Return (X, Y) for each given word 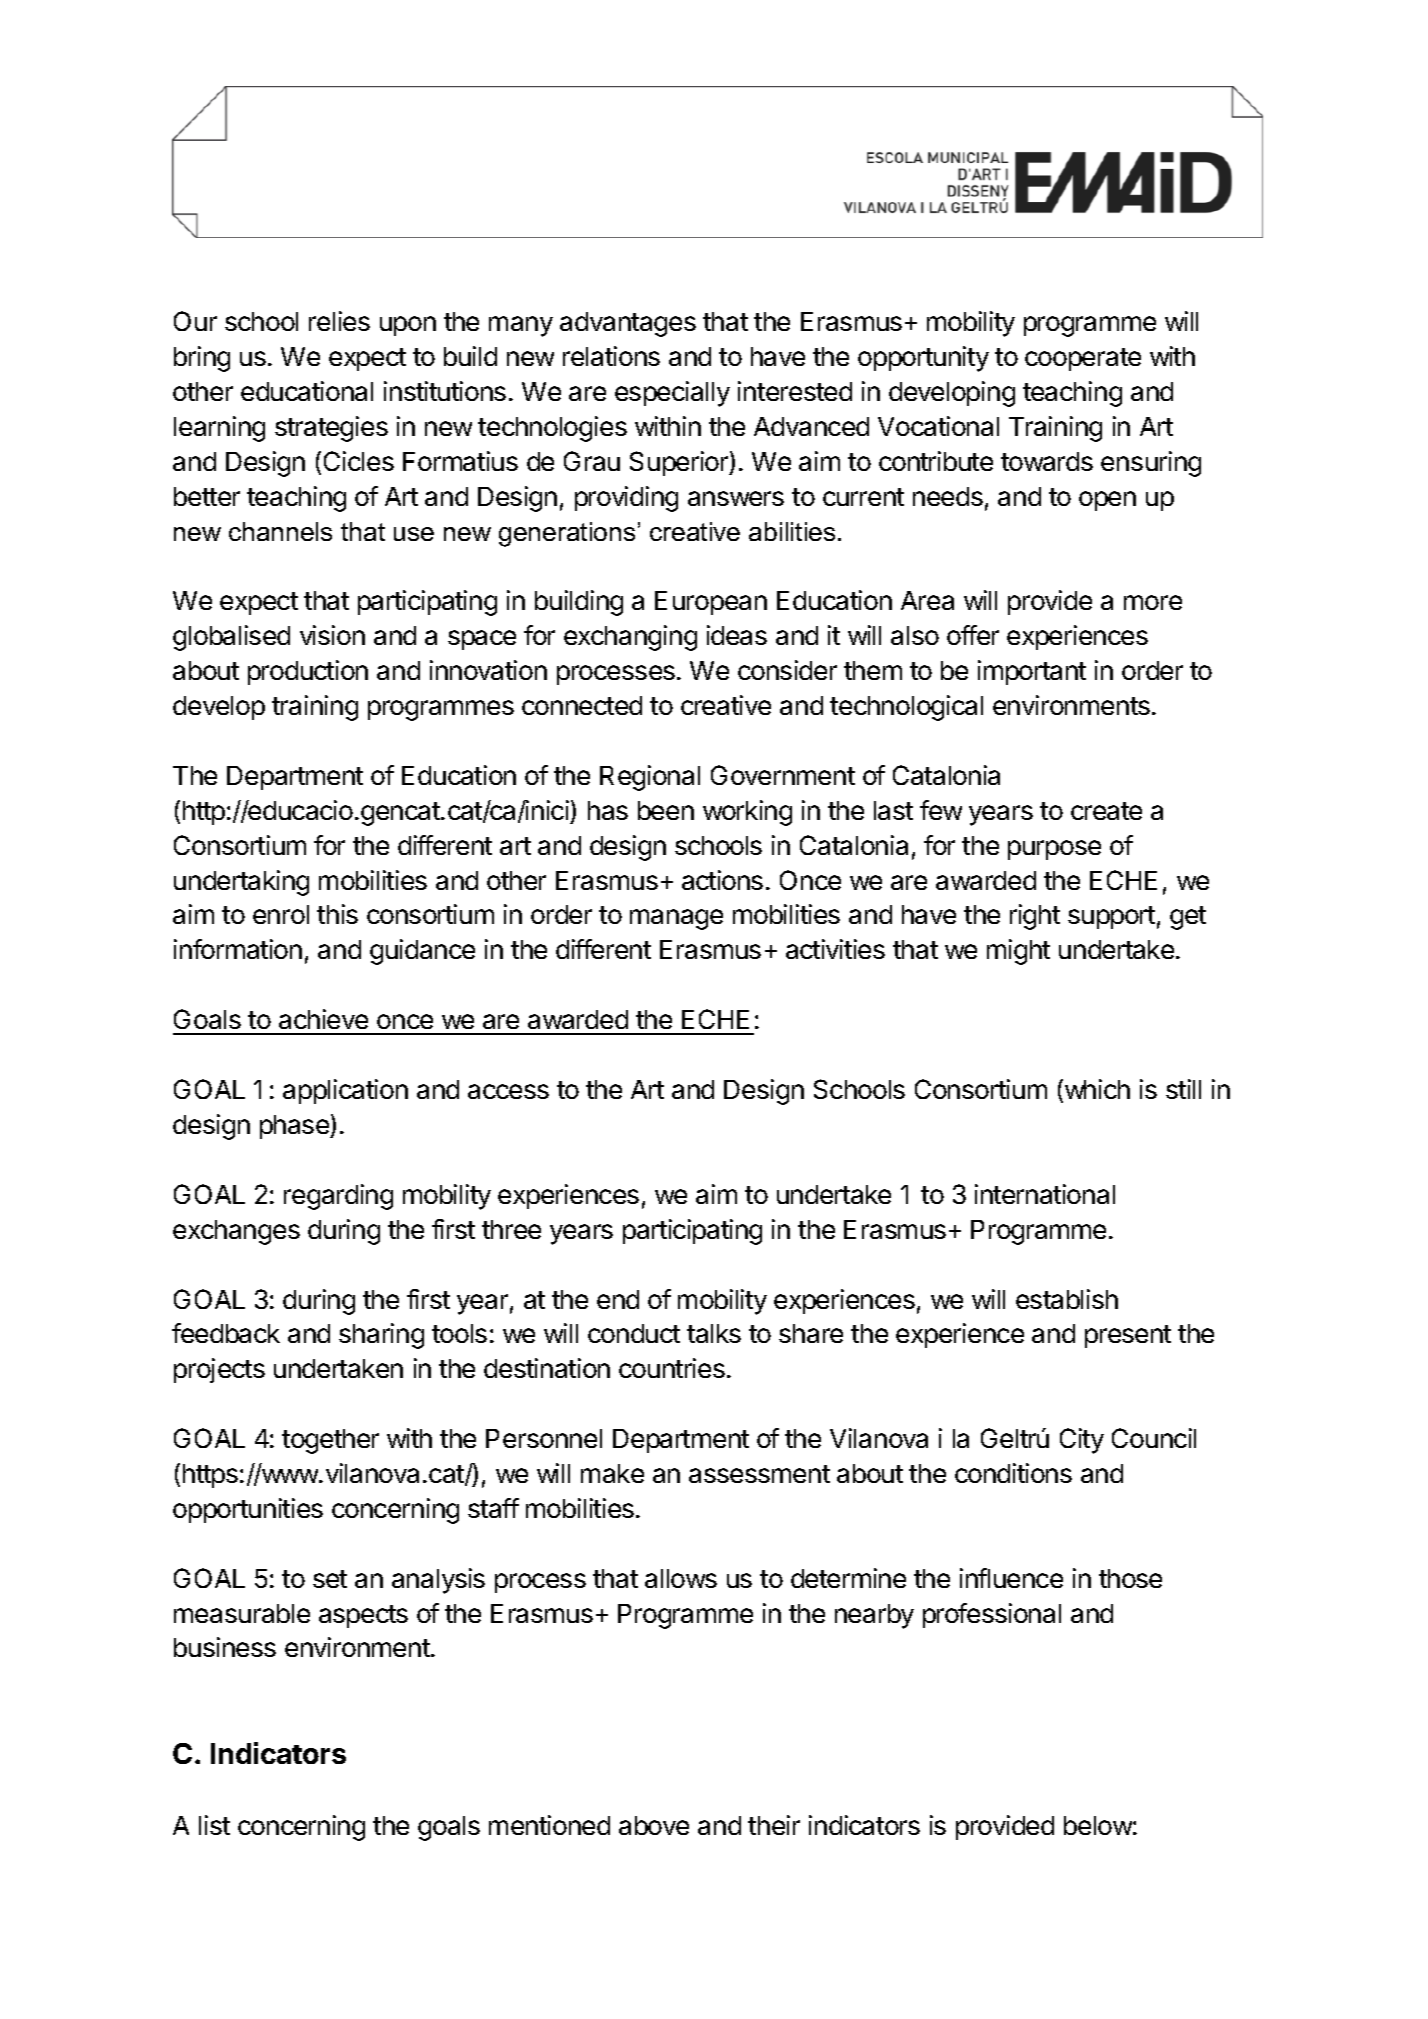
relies (339, 321)
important (1032, 672)
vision (332, 635)
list (214, 1825)
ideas (737, 635)
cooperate (1083, 359)
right (1035, 917)
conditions (1013, 1473)
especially (672, 394)
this (337, 914)
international (1045, 1194)
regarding (338, 1197)
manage (676, 919)
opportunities (248, 1510)
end (618, 1299)
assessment (759, 1474)
